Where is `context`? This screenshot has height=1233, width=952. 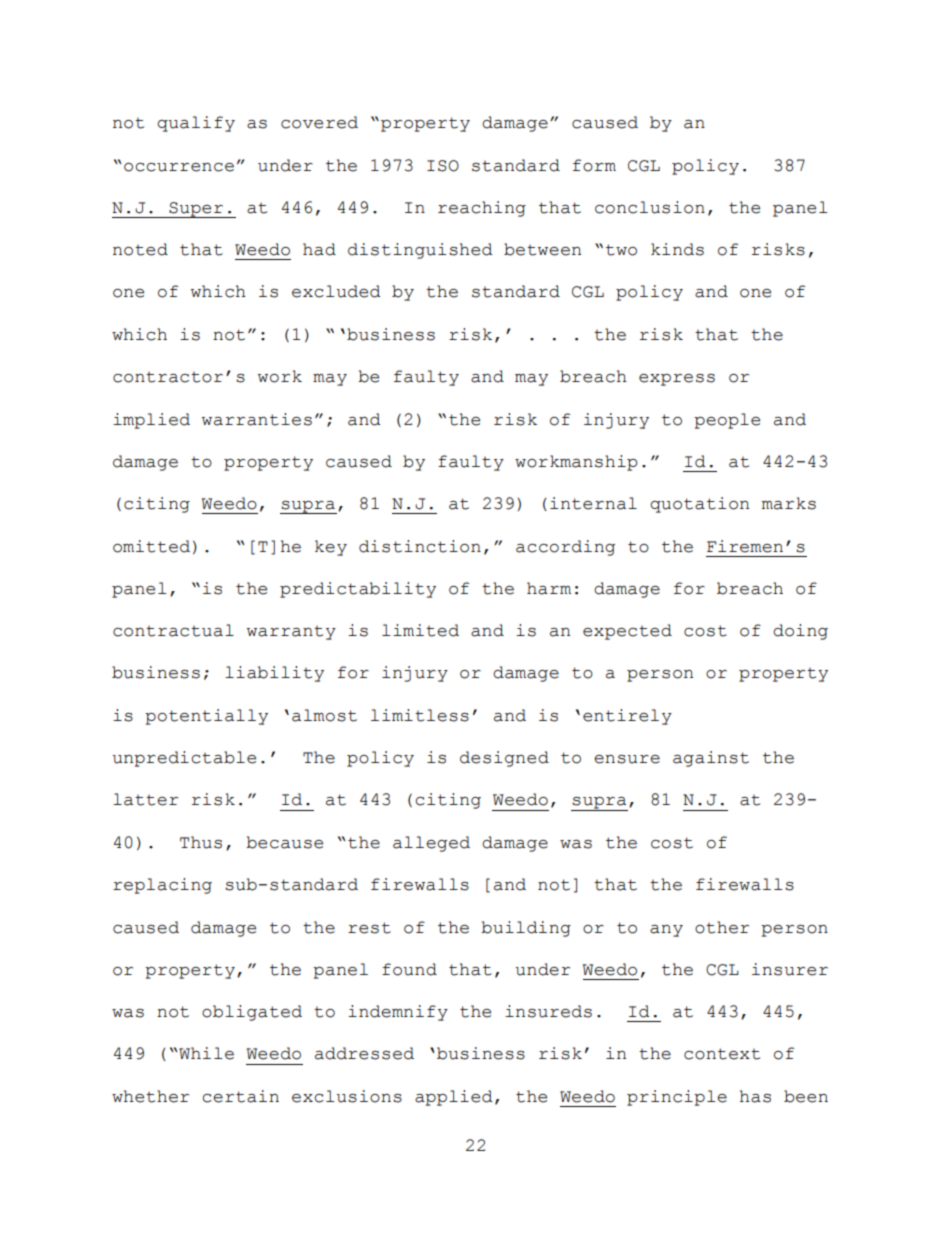
context is located at coordinates (722, 1054).
